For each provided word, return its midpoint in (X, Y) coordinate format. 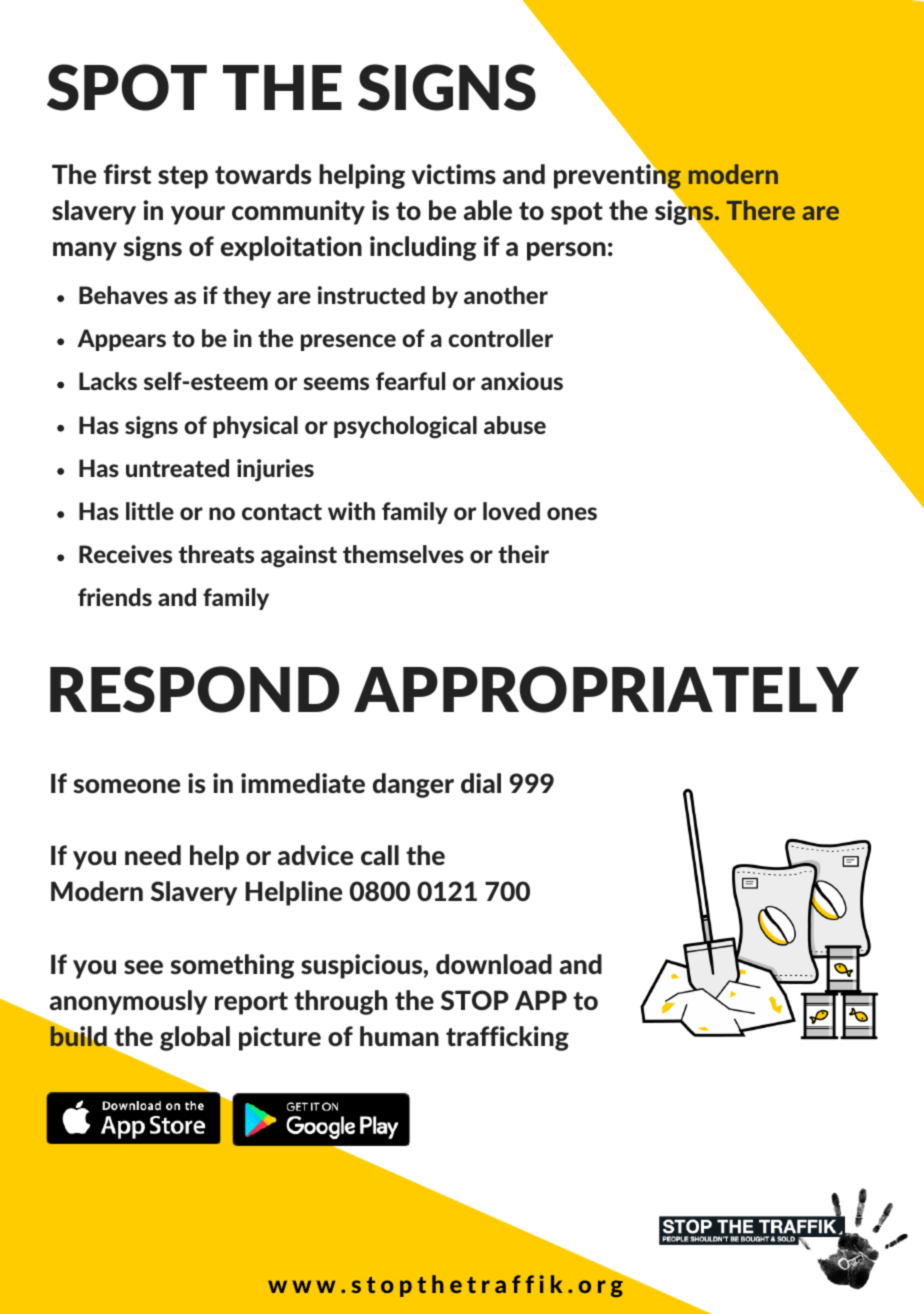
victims (454, 174)
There (761, 210)
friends (115, 597)
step (183, 177)
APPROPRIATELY (606, 689)
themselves (403, 554)
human (399, 1036)
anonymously (128, 1002)
